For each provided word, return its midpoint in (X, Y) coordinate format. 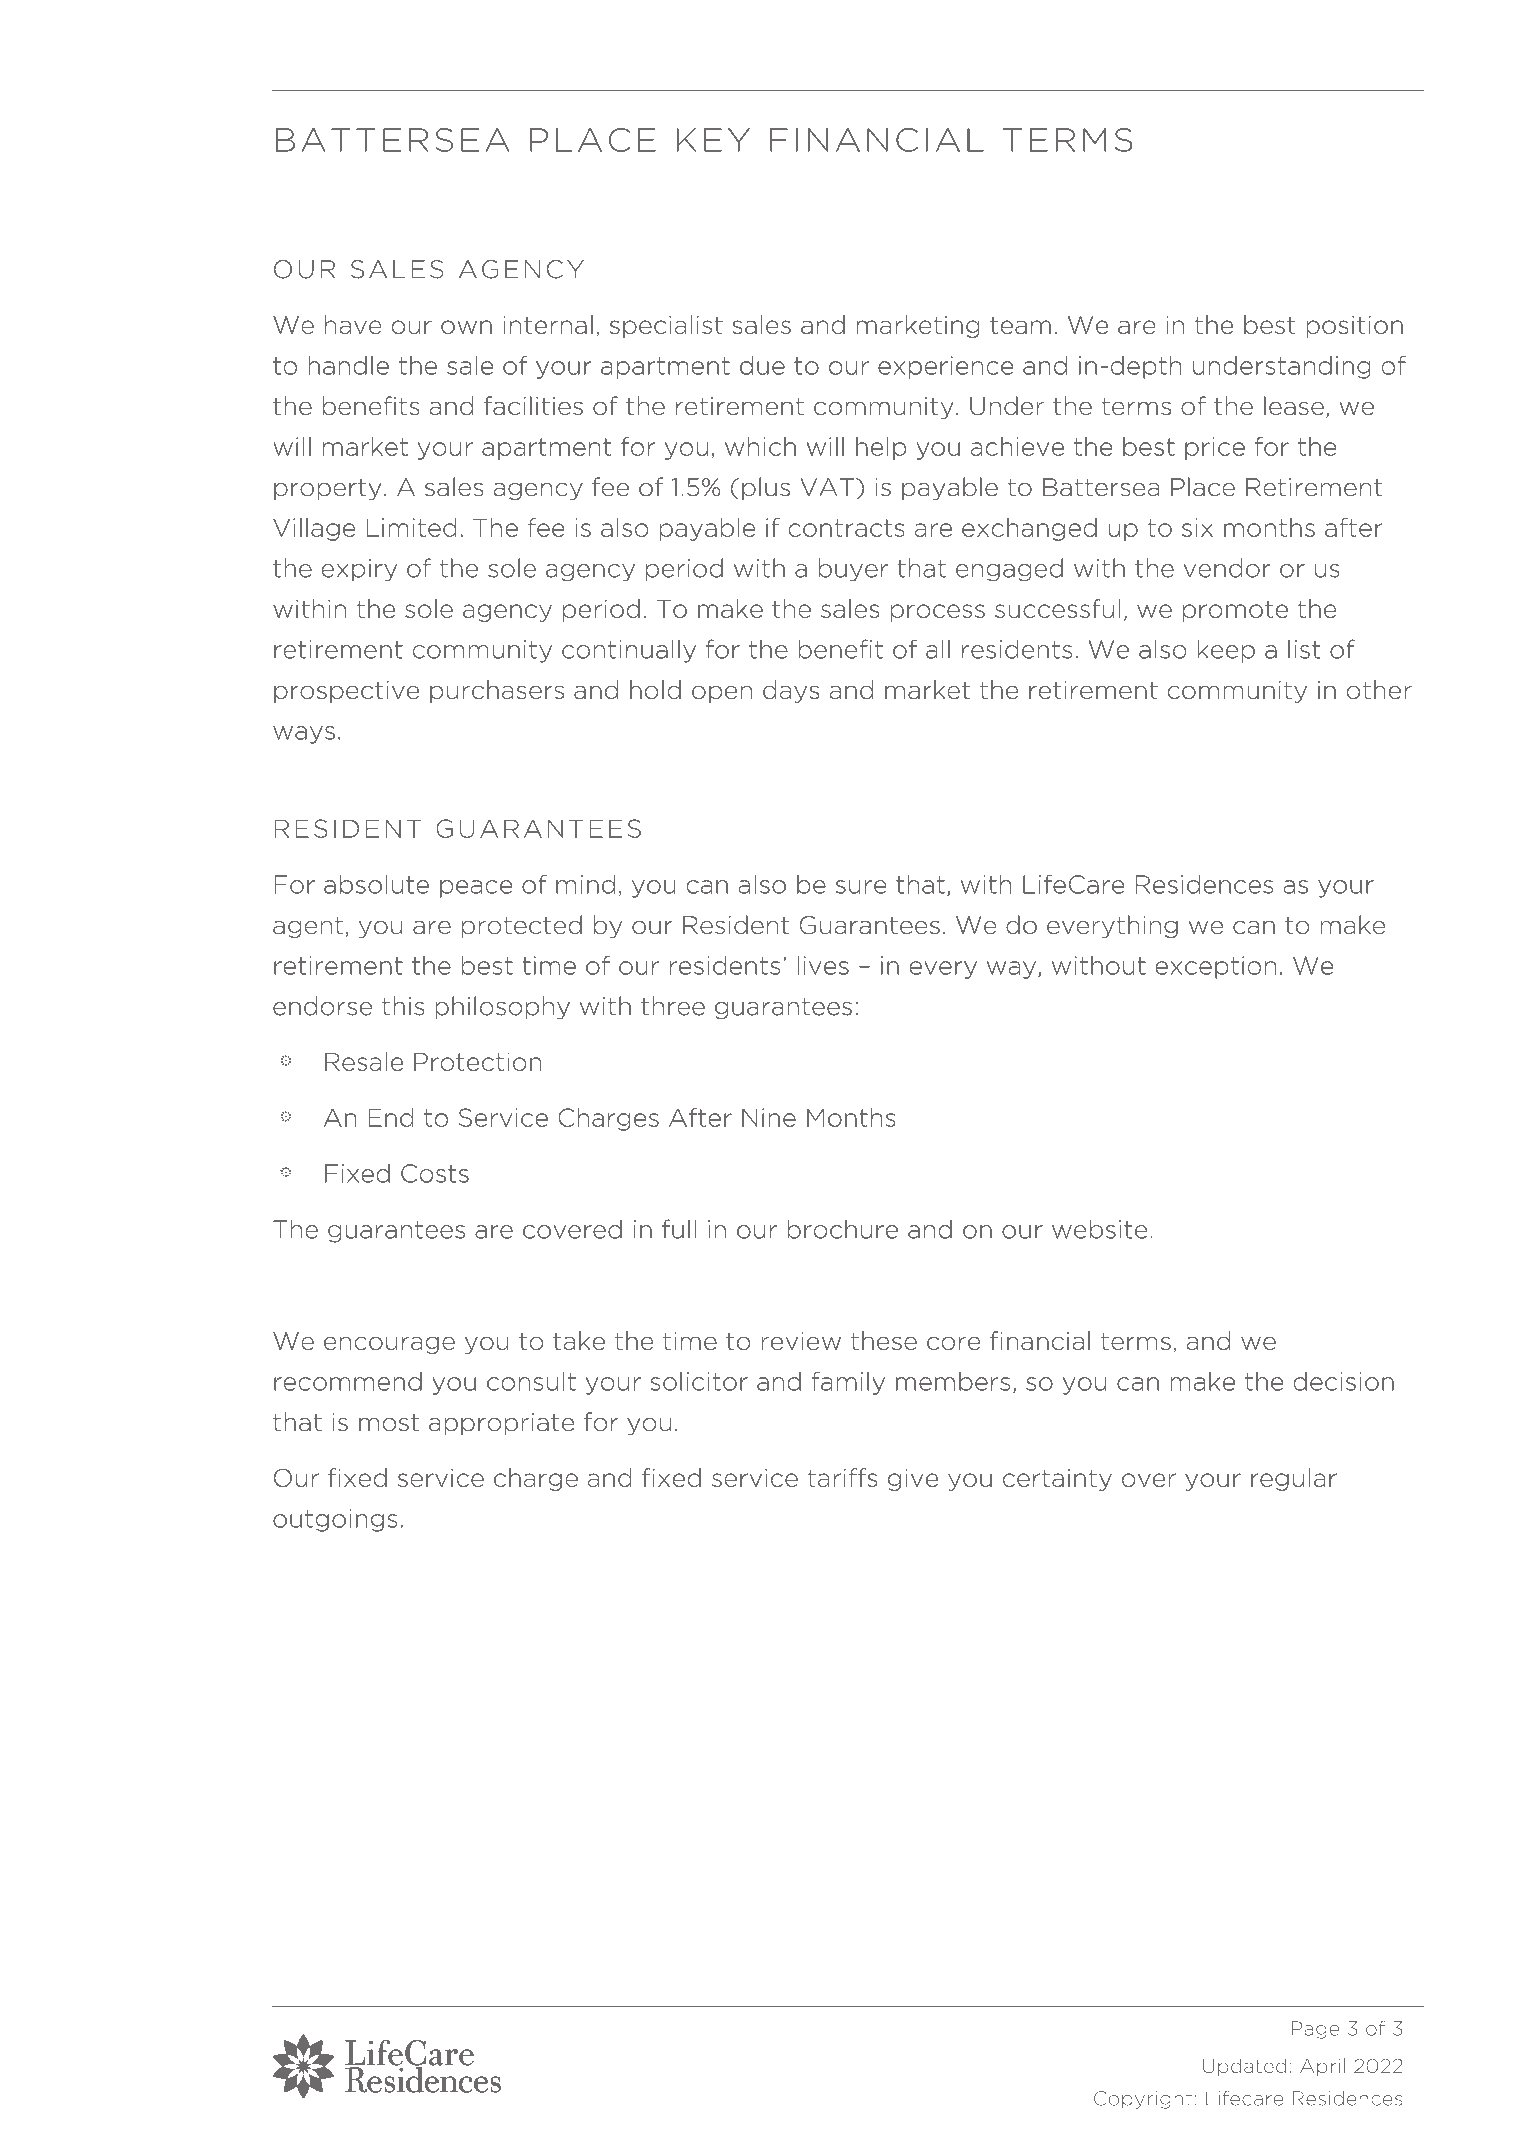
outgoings (335, 1520)
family (848, 1383)
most (389, 1423)
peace (476, 889)
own (466, 327)
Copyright (1143, 2100)
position (1354, 326)
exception (1216, 967)
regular (1294, 1479)
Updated (1244, 2067)
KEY (713, 140)
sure (861, 887)
